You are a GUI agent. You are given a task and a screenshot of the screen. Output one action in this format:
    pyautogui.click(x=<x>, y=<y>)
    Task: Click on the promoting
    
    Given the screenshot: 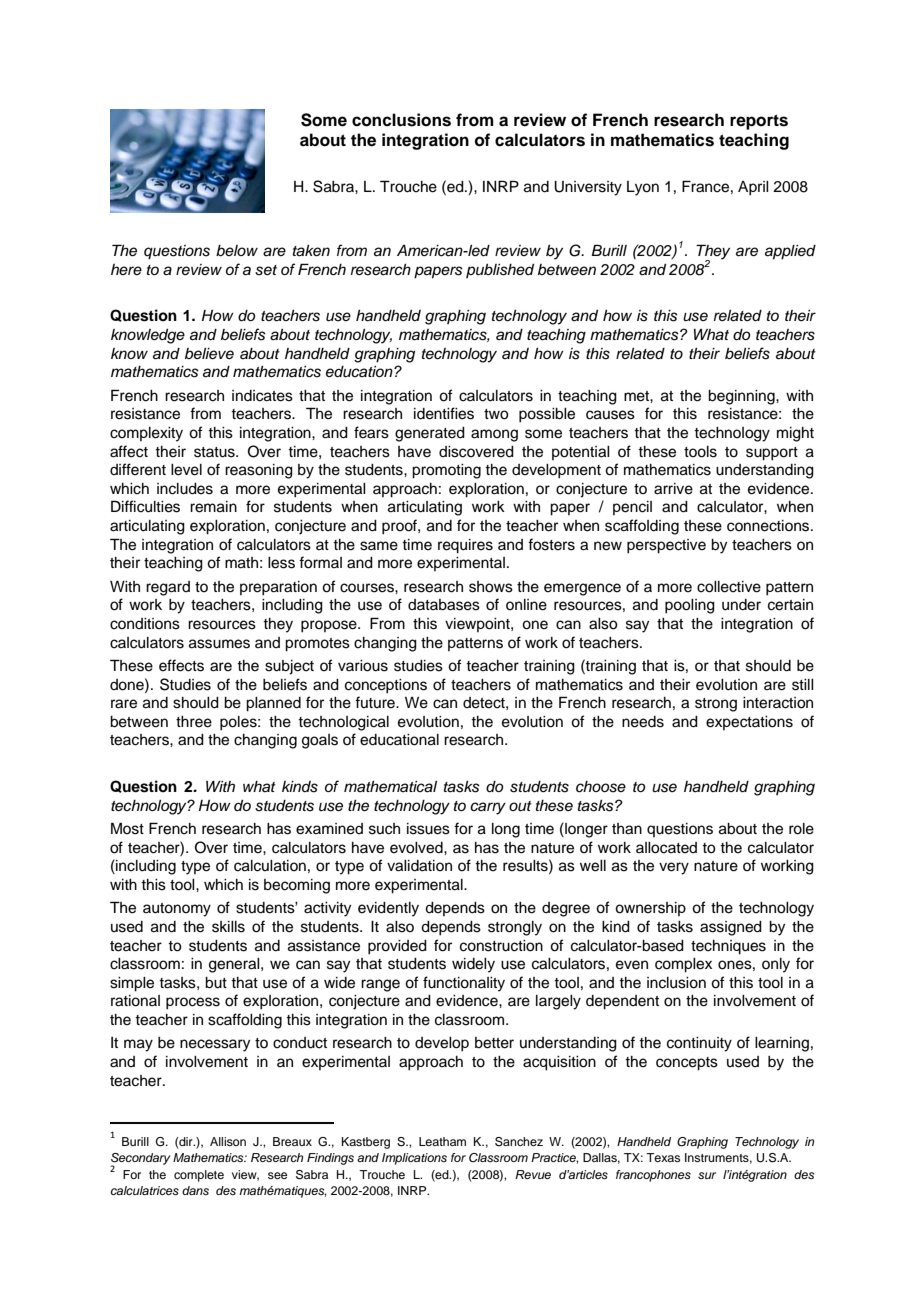 What is the action you would take?
    pyautogui.click(x=446, y=471)
